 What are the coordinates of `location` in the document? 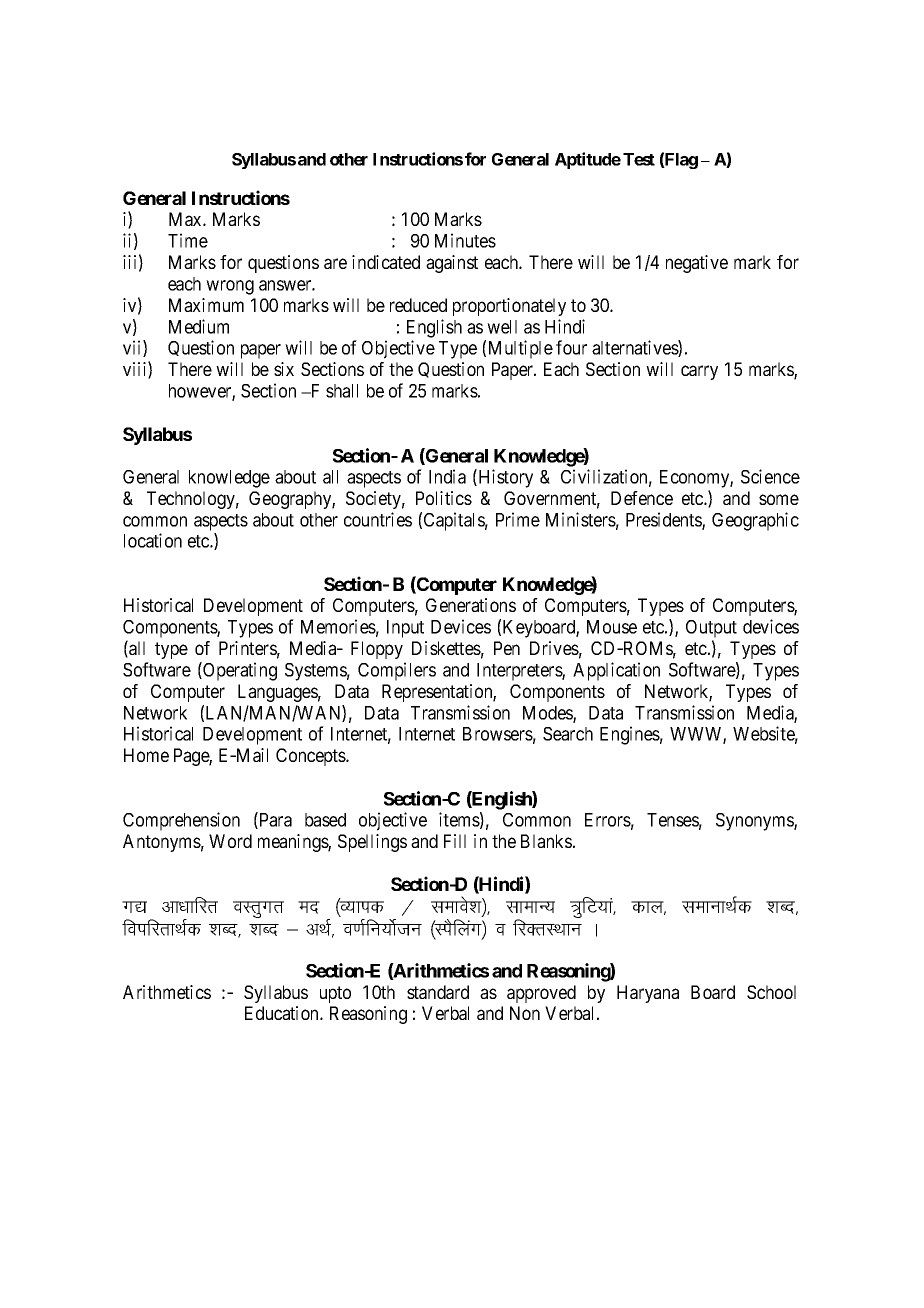 It's located at (153, 540).
